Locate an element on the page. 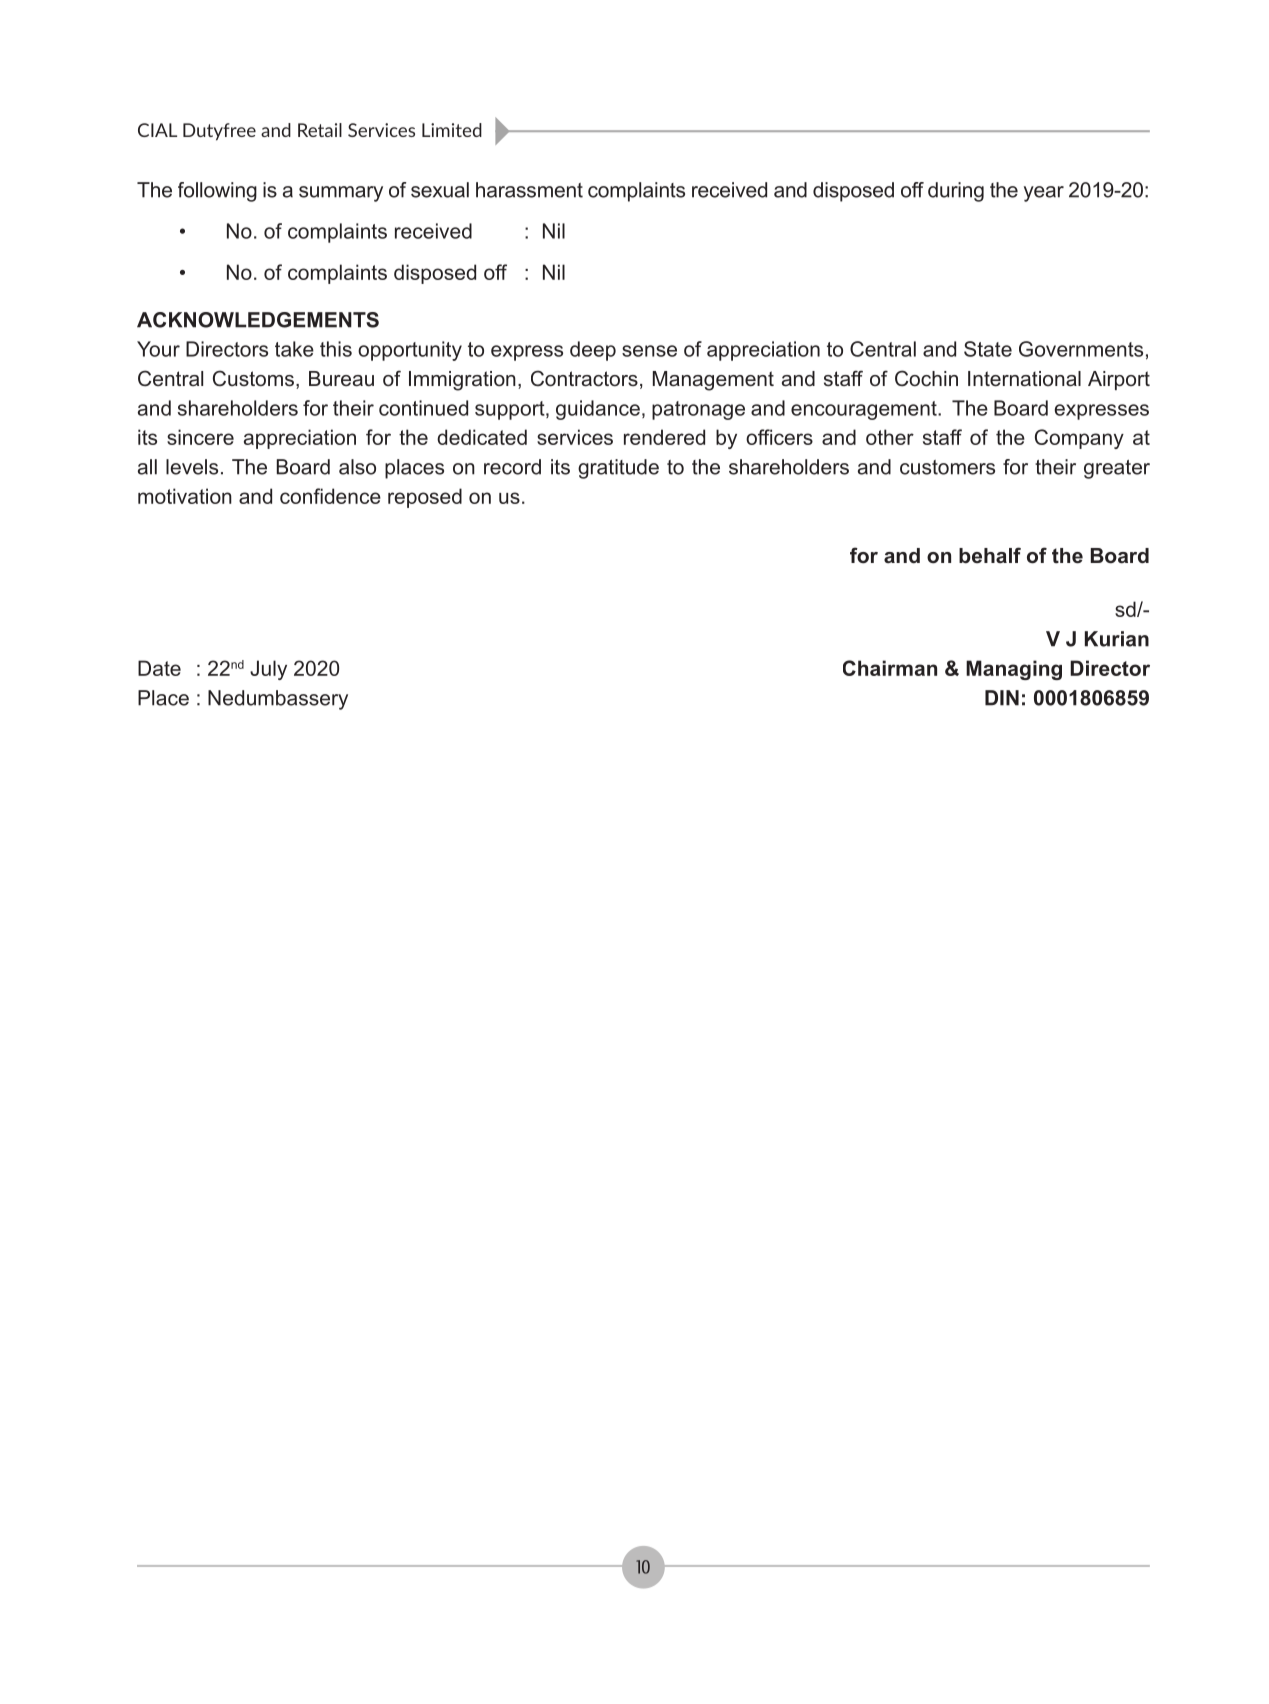  ACKNOWLEDGEMENTS is located at coordinates (258, 320).
